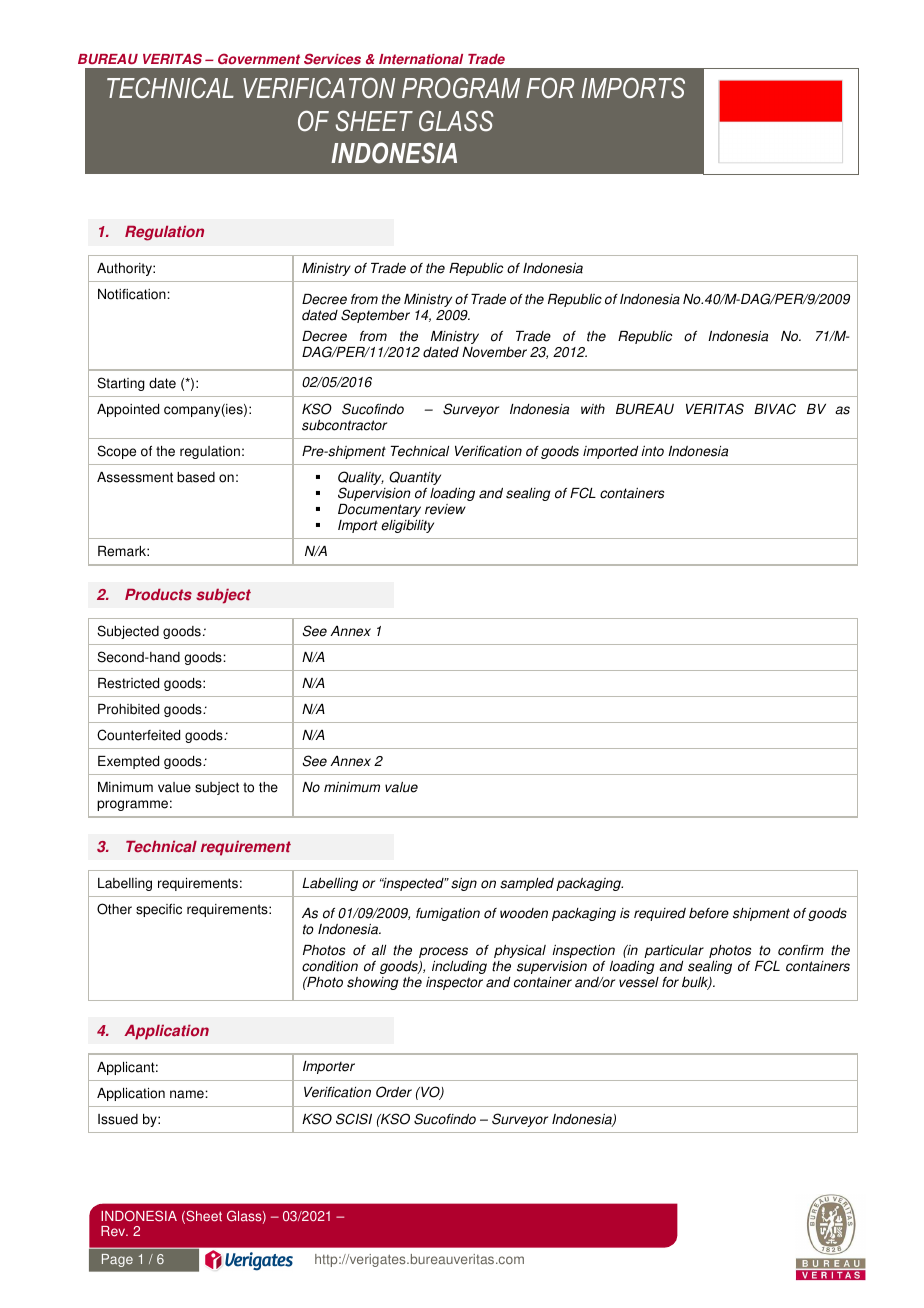 Image resolution: width=924 pixels, height=1308 pixels. What do you see at coordinates (407, 526) in the screenshot?
I see `eligibility` at bounding box center [407, 526].
